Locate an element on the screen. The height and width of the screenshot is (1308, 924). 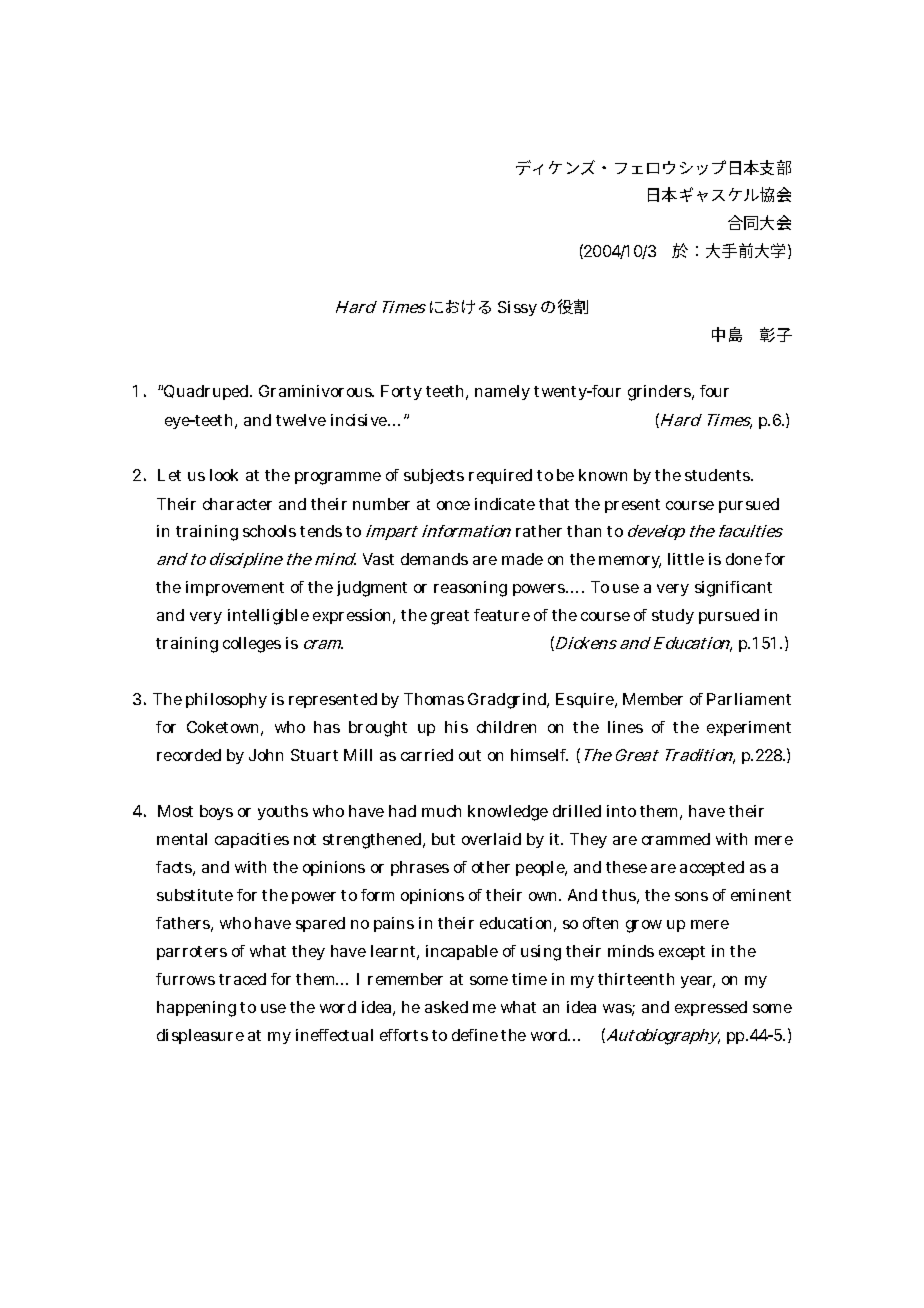
happening is located at coordinates (196, 1009).
